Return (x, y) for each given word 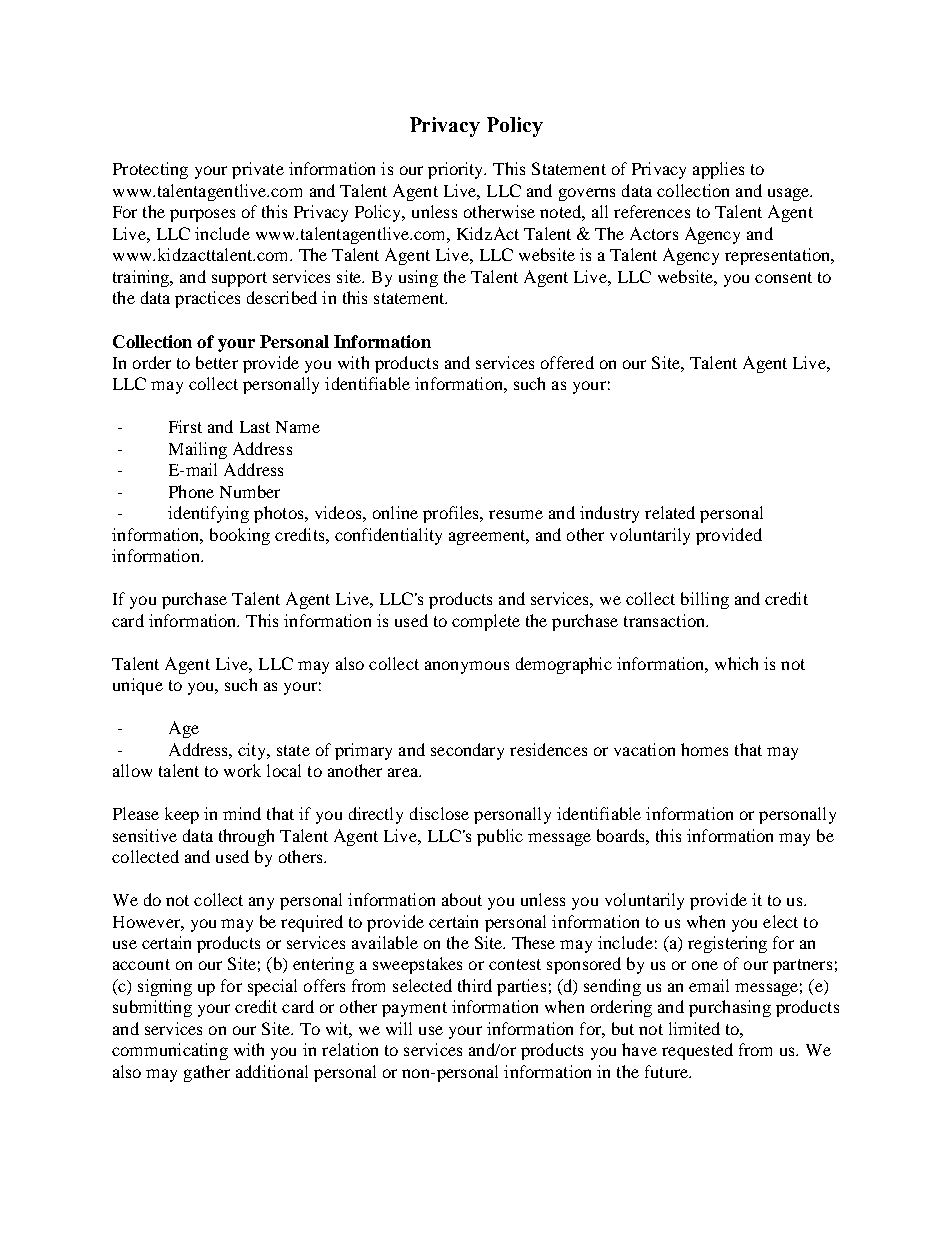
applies (718, 170)
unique (138, 686)
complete (486, 622)
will (399, 1028)
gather (207, 1073)
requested (697, 1051)
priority (457, 170)
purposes (202, 215)
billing (705, 600)
